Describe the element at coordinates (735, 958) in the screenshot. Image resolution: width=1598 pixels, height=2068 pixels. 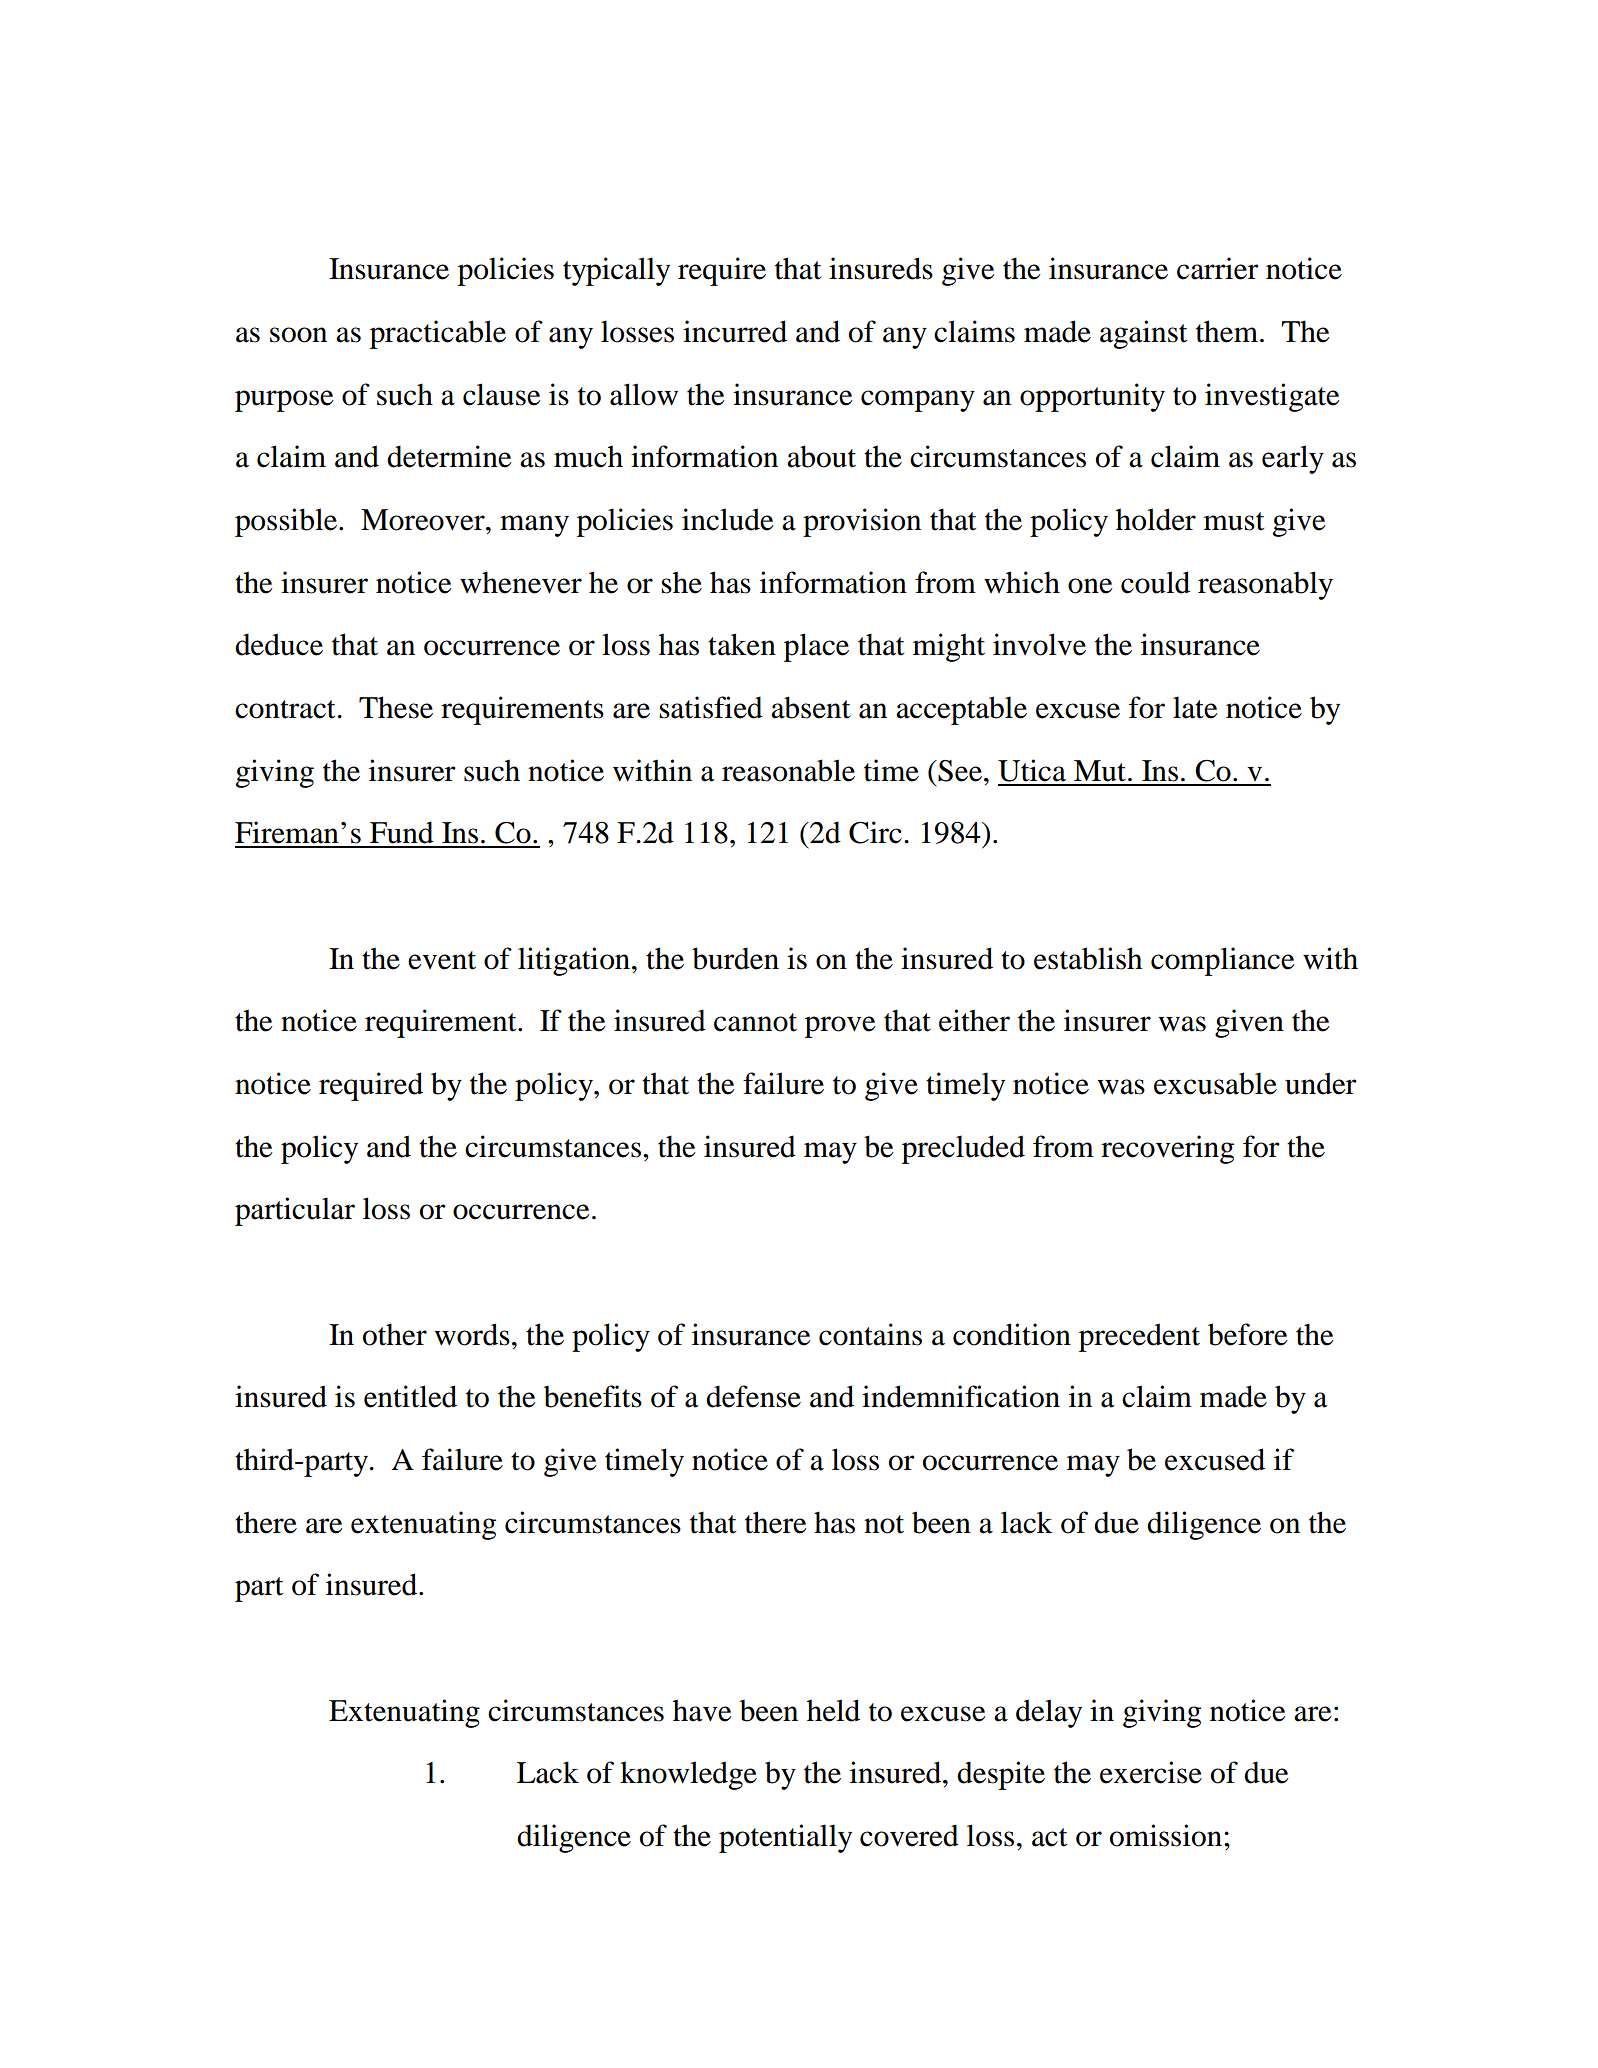
I see `burden` at that location.
